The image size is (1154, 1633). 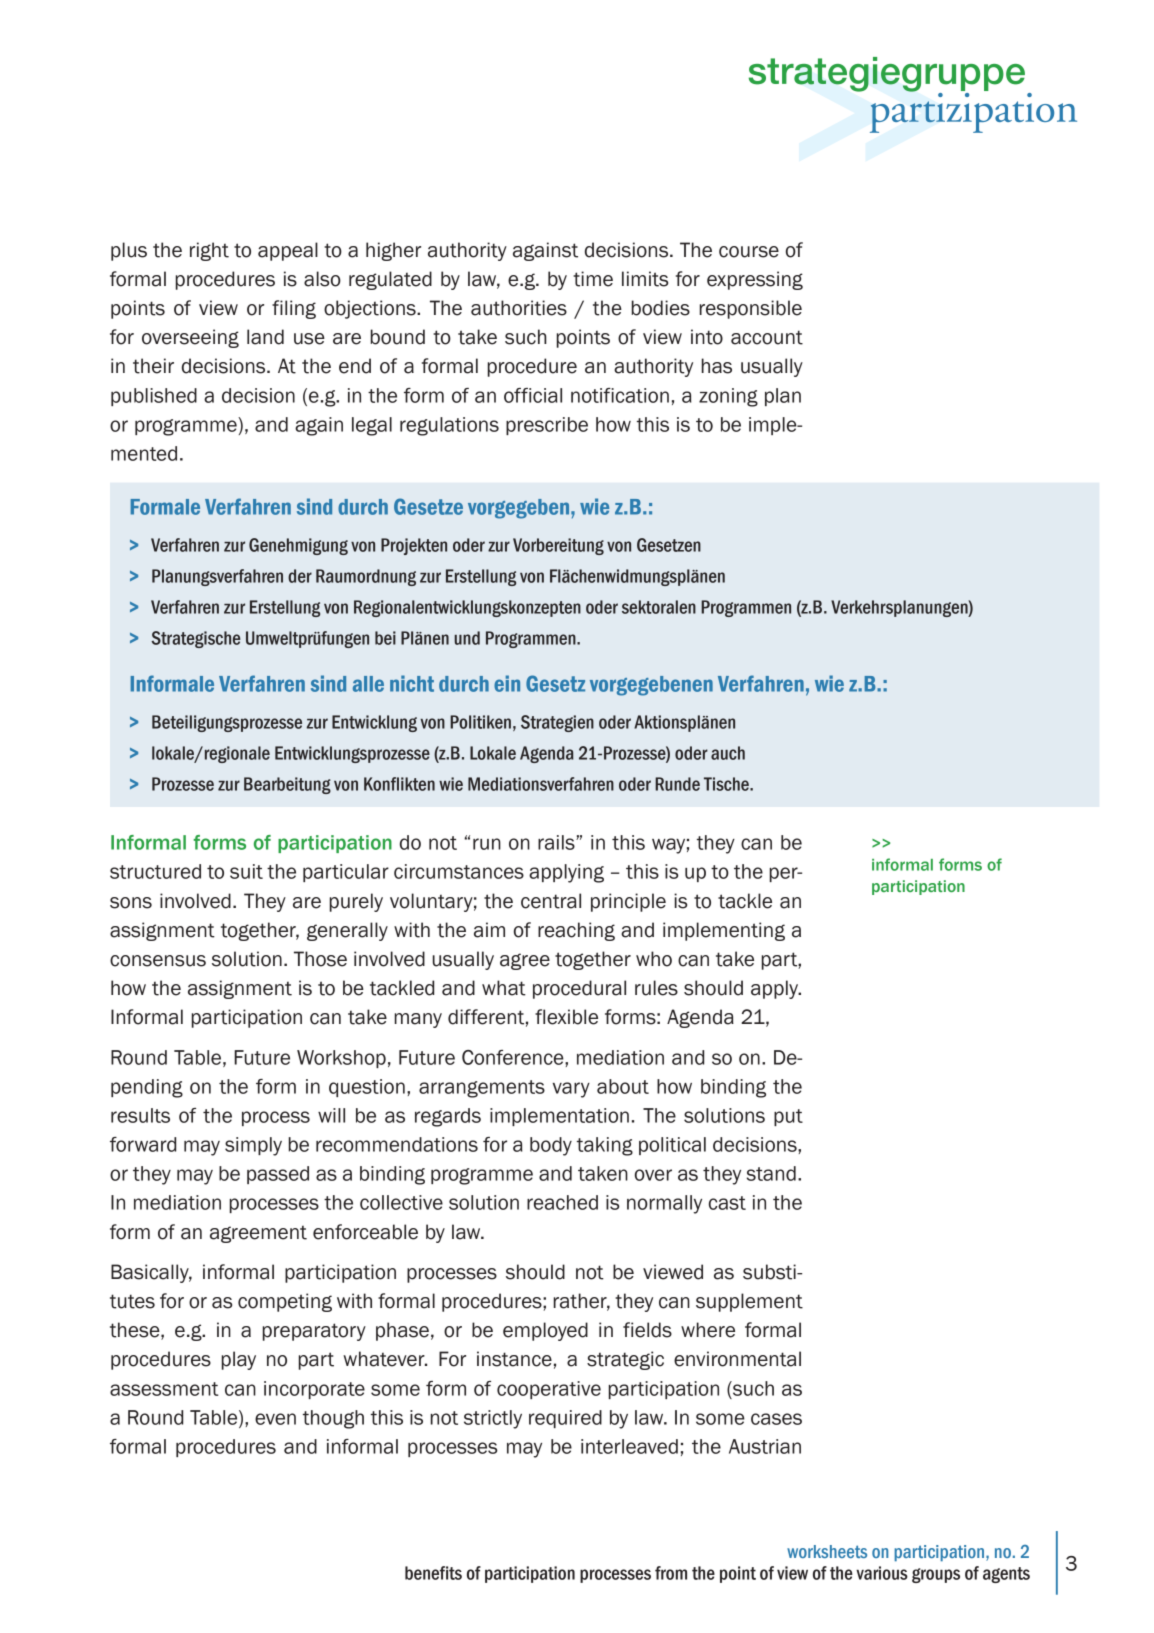 I want to click on time, so click(x=593, y=279).
